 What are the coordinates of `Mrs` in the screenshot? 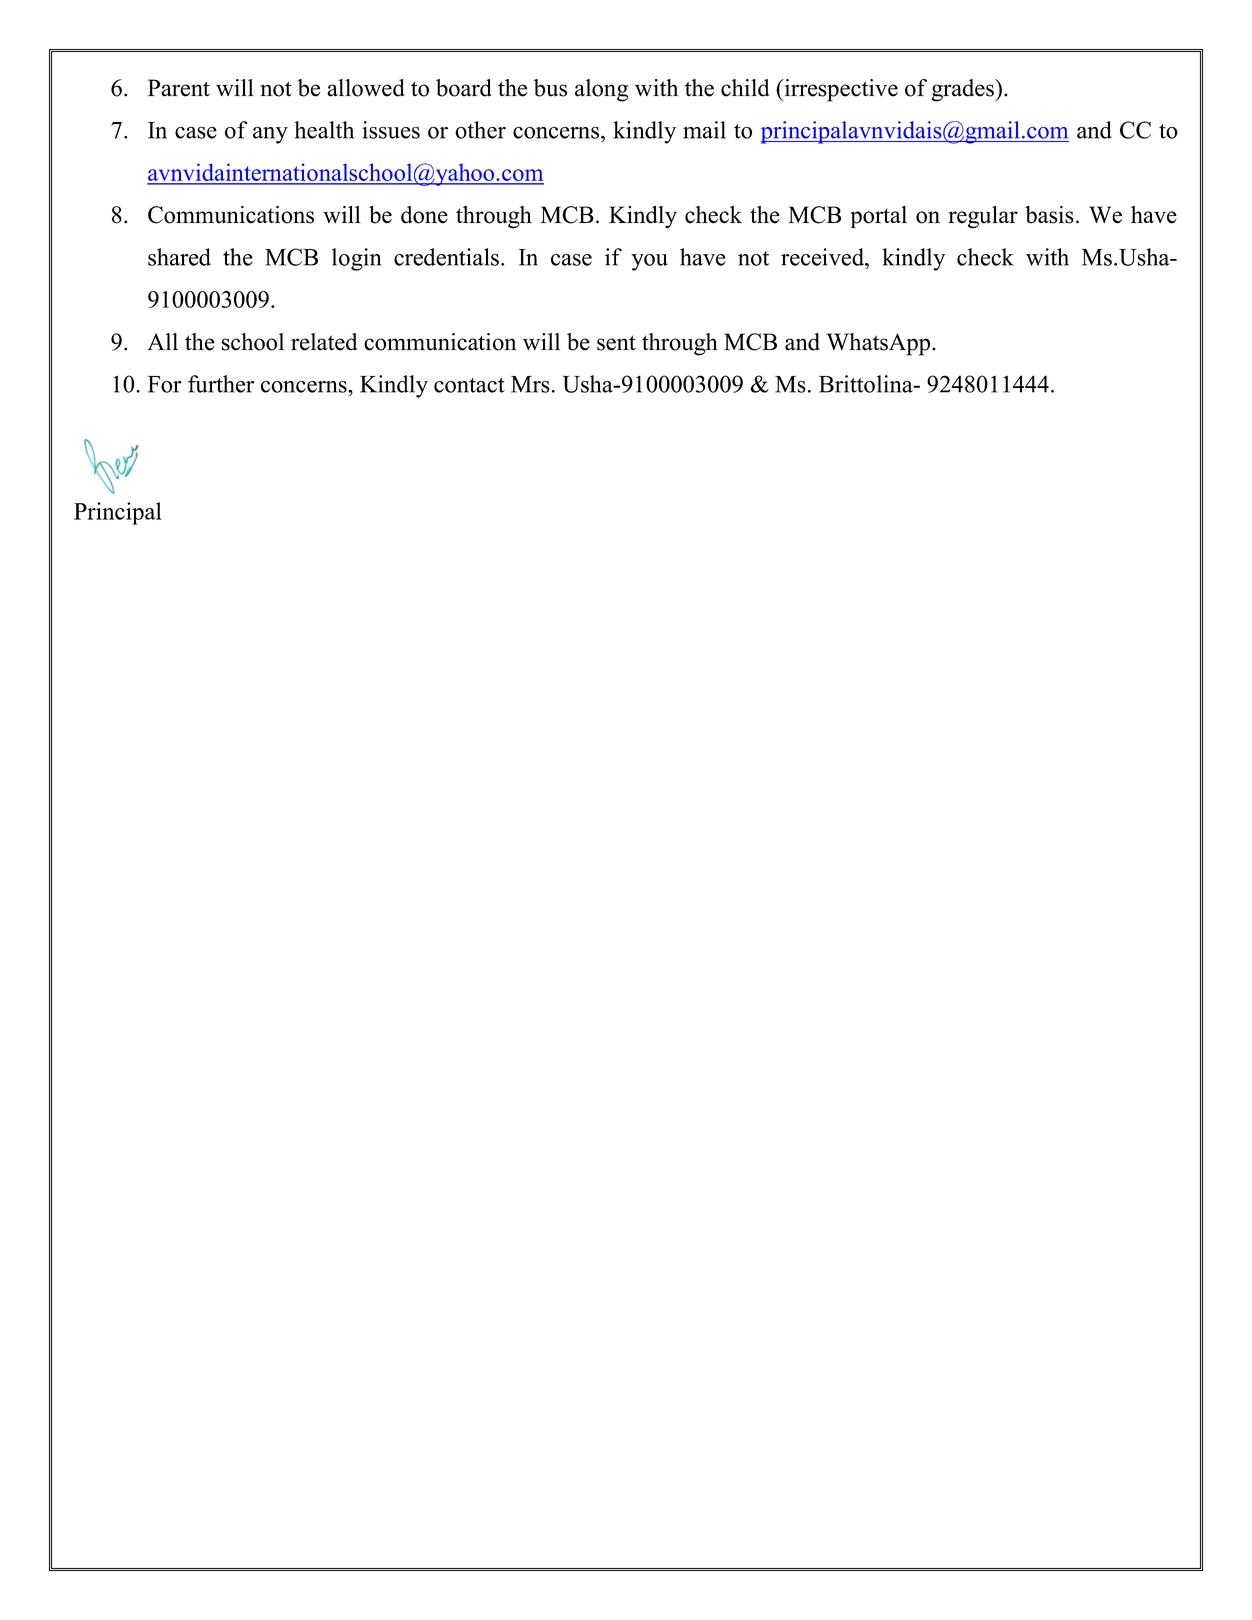 It's located at (530, 384).
